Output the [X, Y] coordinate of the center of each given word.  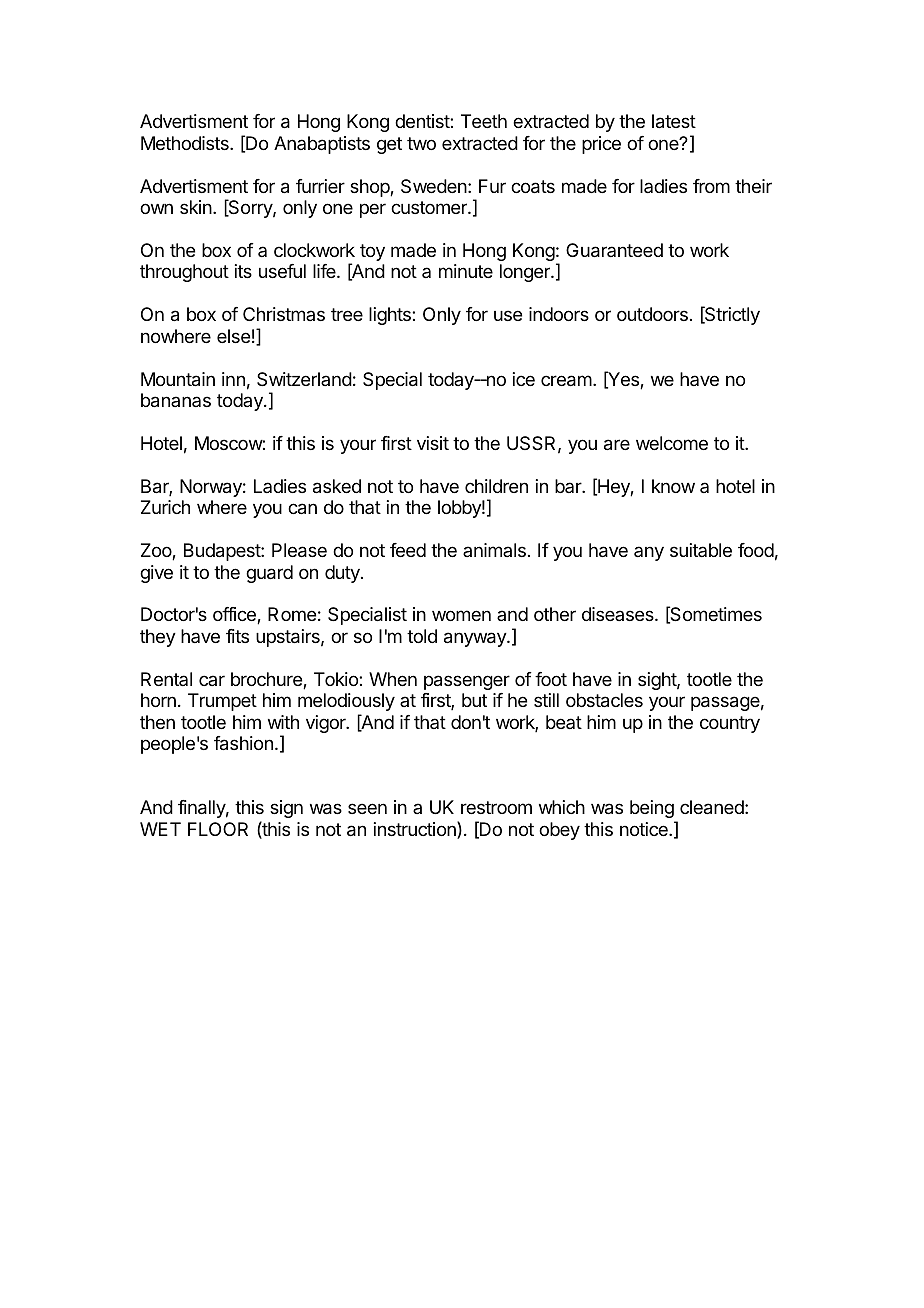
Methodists [186, 143]
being [652, 809]
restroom [496, 807]
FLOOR [218, 829]
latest [674, 121]
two [421, 143]
